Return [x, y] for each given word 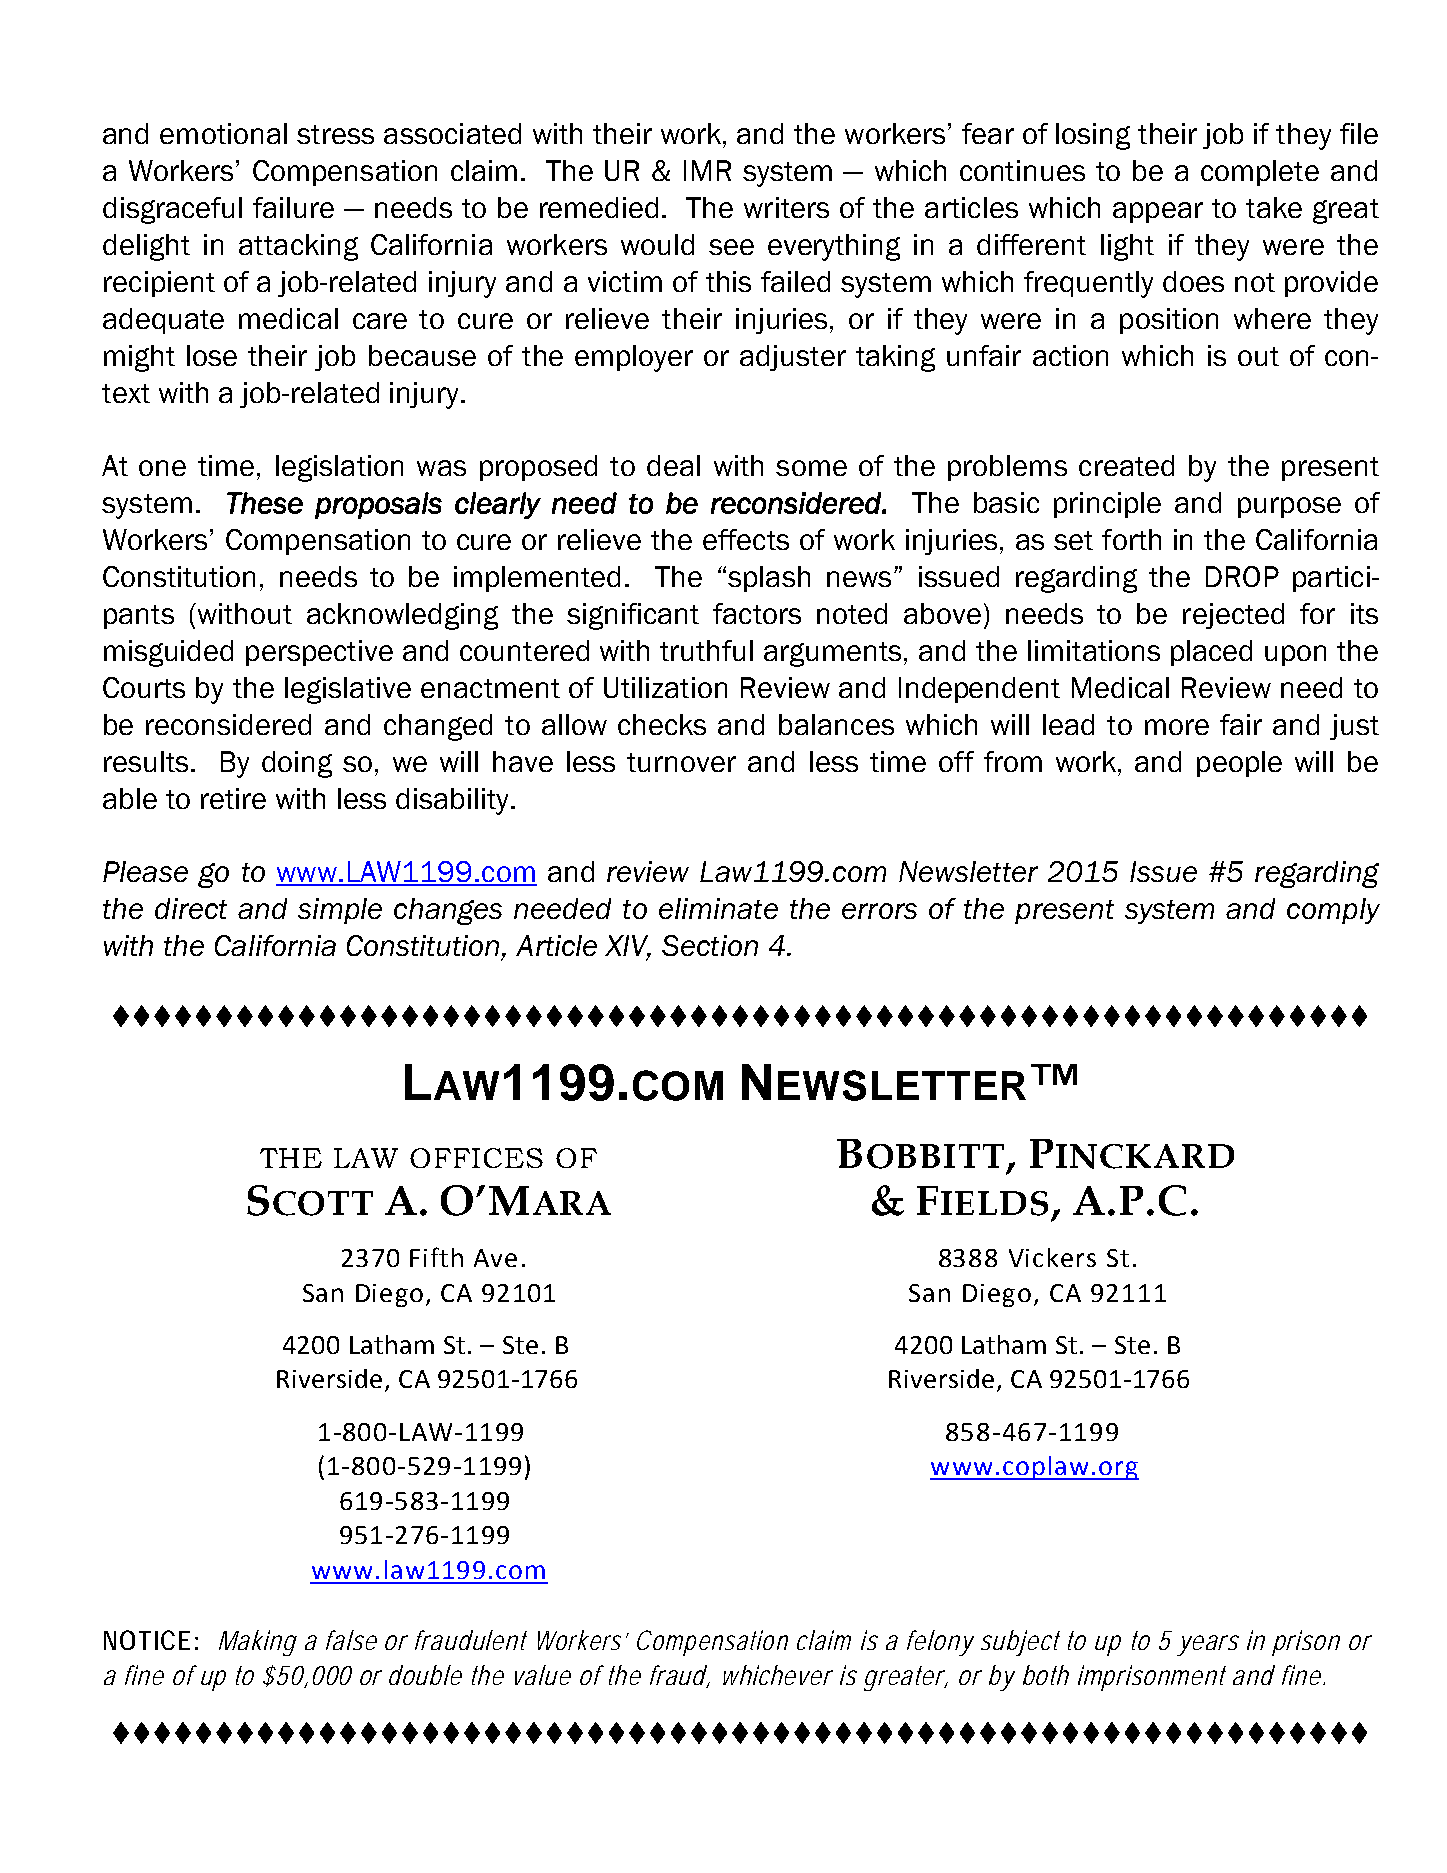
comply [1333, 911]
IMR [707, 170]
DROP [1242, 576]
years [1208, 1645]
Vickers [1052, 1257]
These [265, 503]
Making [258, 1643]
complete [1260, 173]
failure [293, 207]
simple [340, 911]
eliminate [718, 908]
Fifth [436, 1257]
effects [746, 539]
